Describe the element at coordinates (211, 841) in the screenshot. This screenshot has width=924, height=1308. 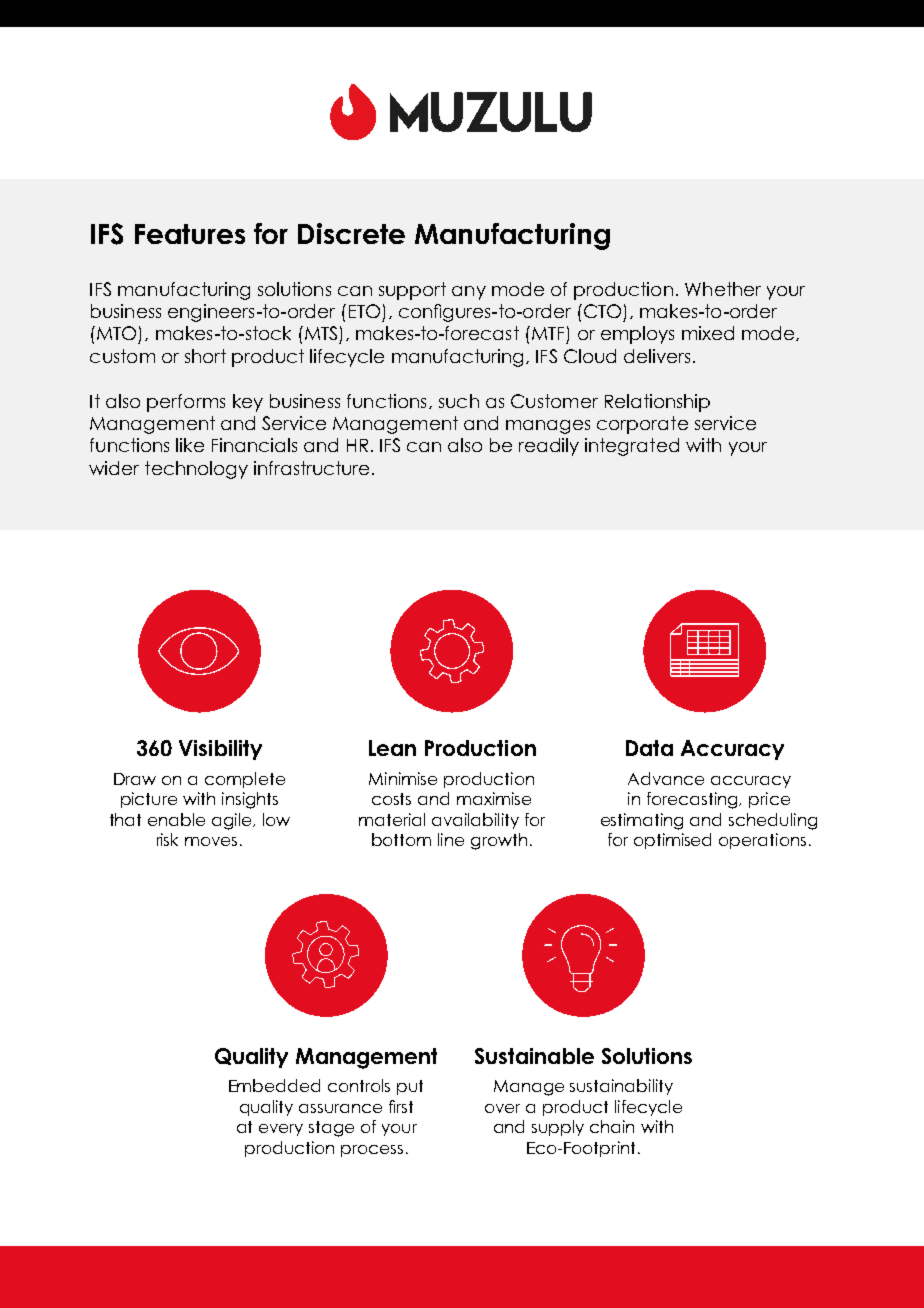
I see `moves` at that location.
